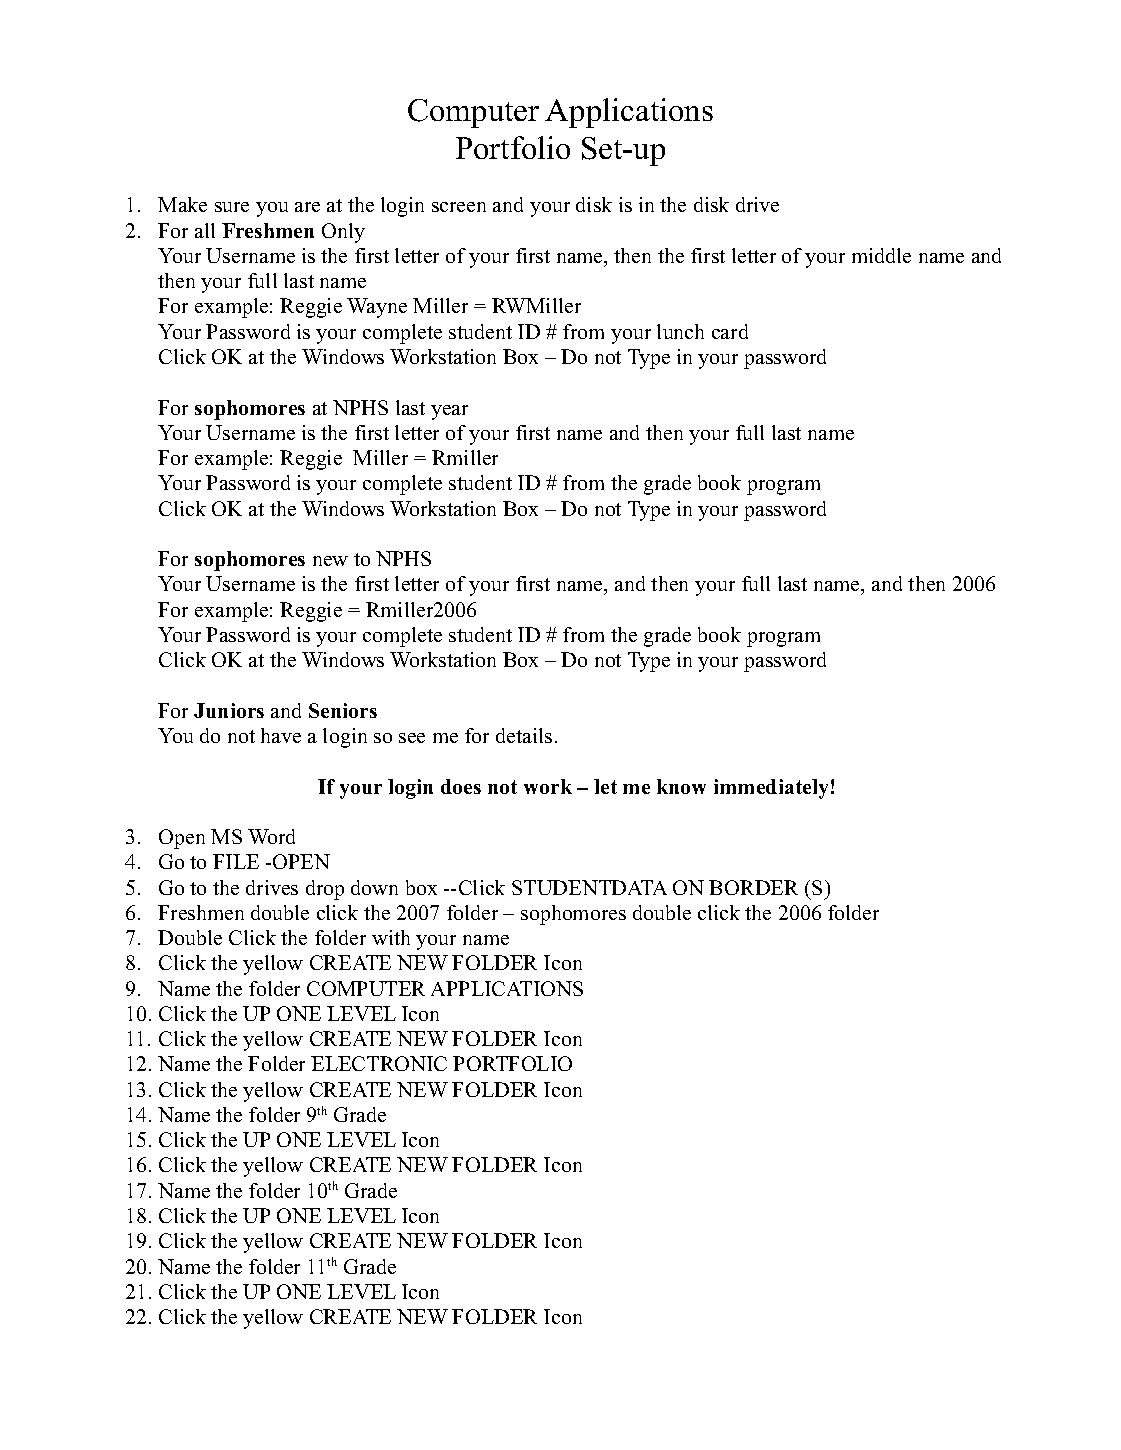 The image size is (1121, 1450). Describe the element at coordinates (524, 735) in the screenshot. I see `details` at that location.
